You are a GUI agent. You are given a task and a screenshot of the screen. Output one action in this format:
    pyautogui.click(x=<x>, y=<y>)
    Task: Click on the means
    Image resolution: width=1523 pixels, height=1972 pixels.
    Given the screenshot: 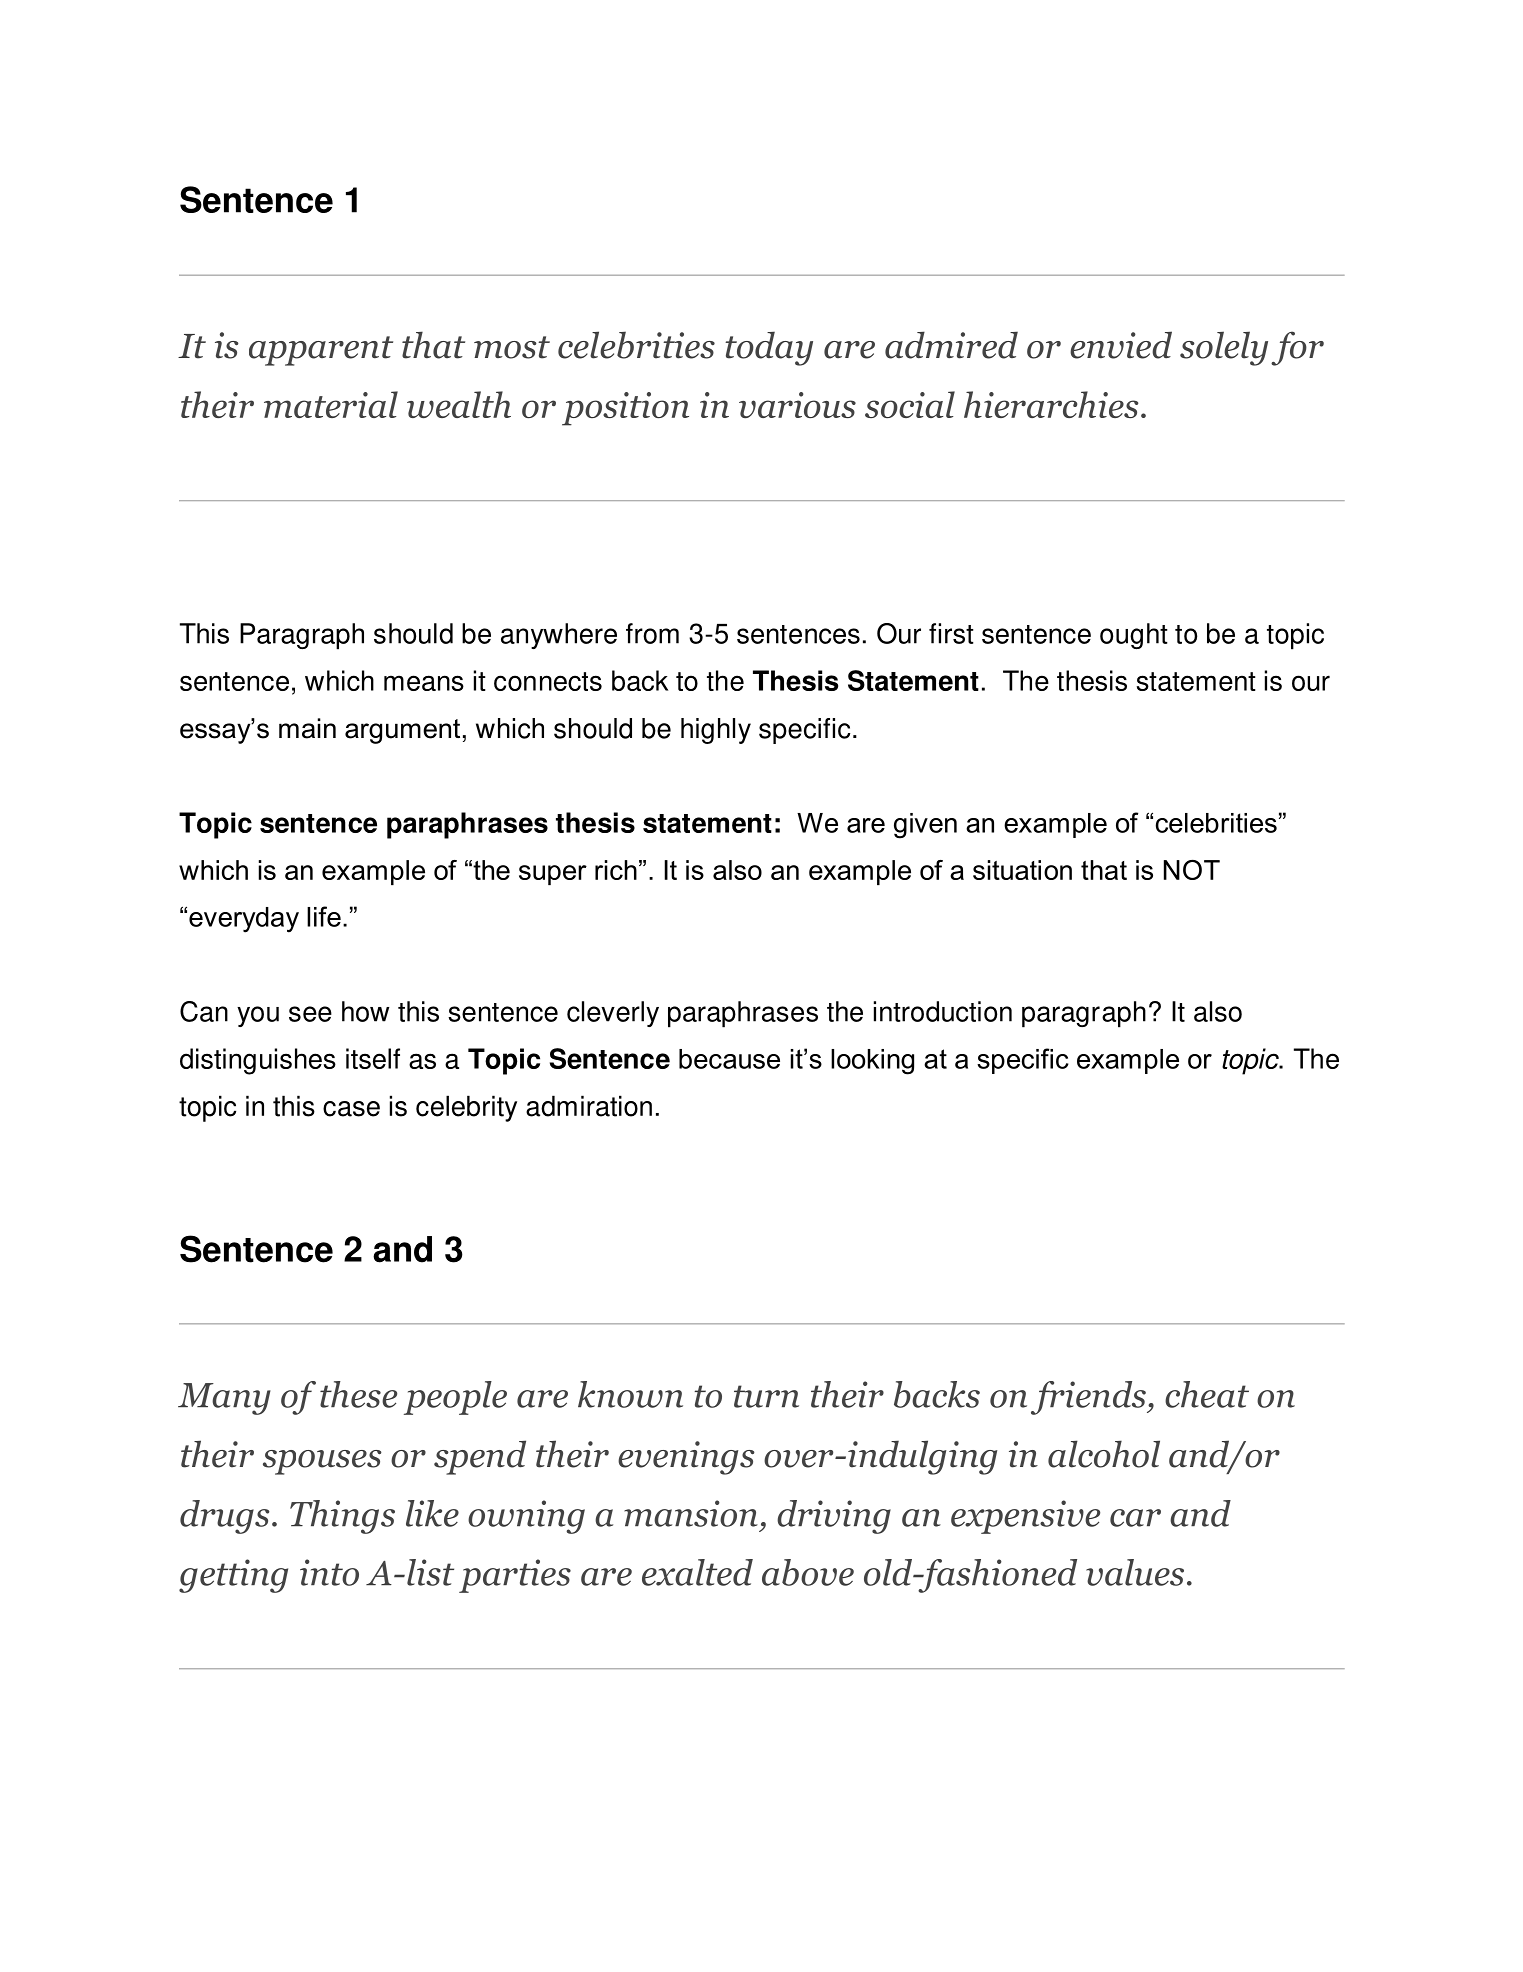 What is the action you would take?
    pyautogui.click(x=424, y=683)
